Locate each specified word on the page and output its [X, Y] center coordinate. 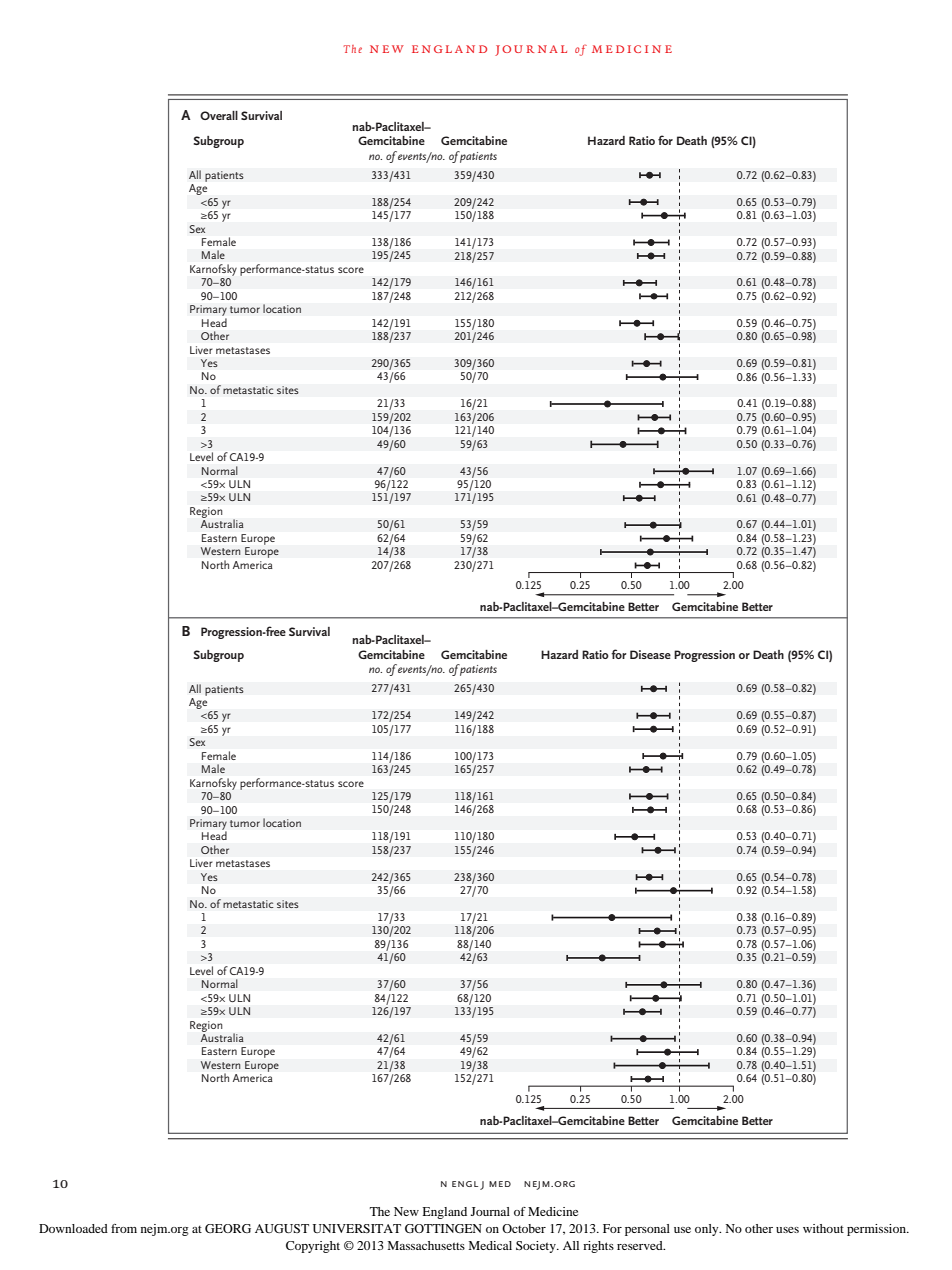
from [124, 1228]
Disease [650, 654]
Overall [219, 115]
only [708, 1230]
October [524, 1228]
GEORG [228, 1228]
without [823, 1228]
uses [787, 1230]
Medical [490, 1245]
